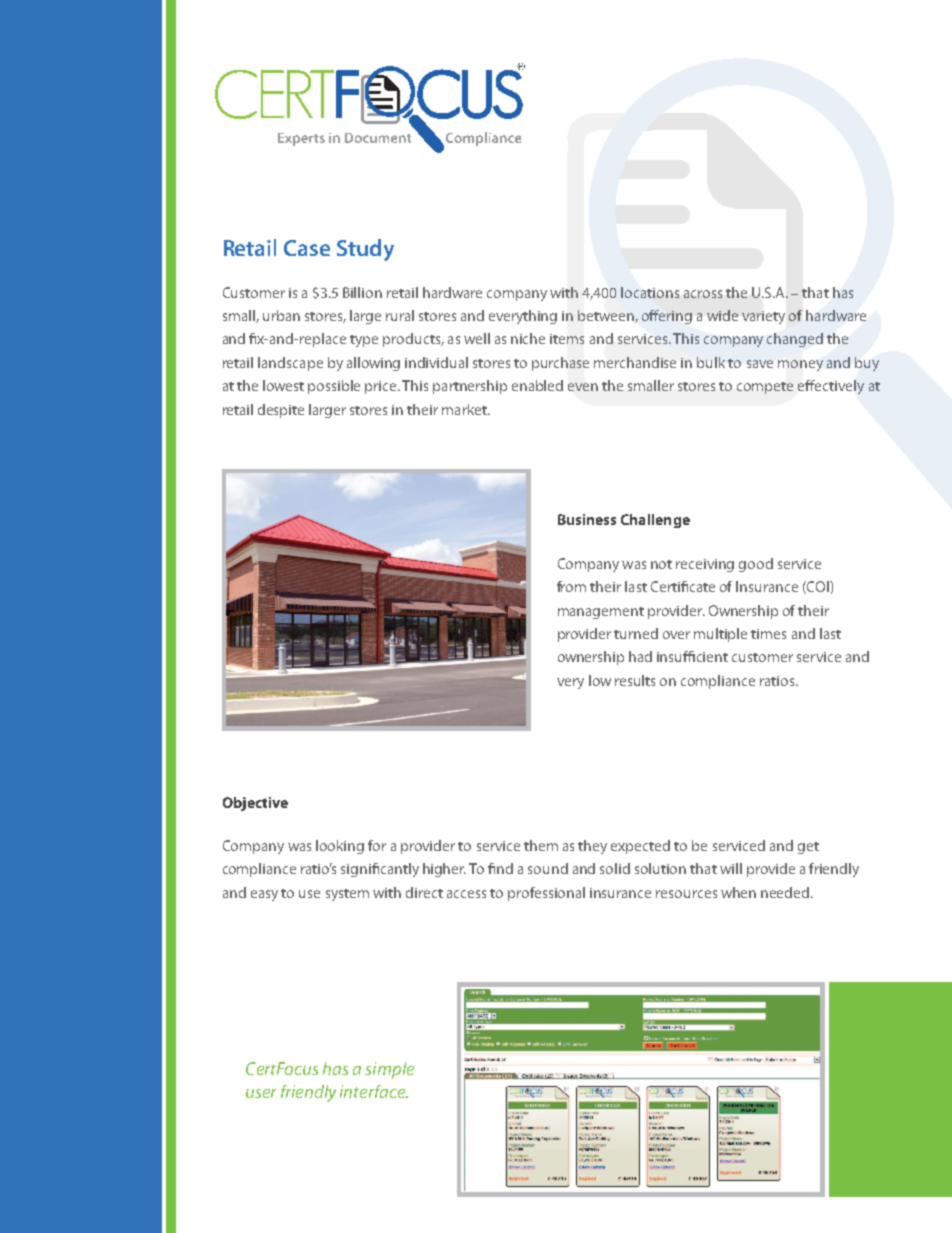 The width and height of the screenshot is (952, 1233). Describe the element at coordinates (548, 868) in the screenshot. I see `sound` at that location.
